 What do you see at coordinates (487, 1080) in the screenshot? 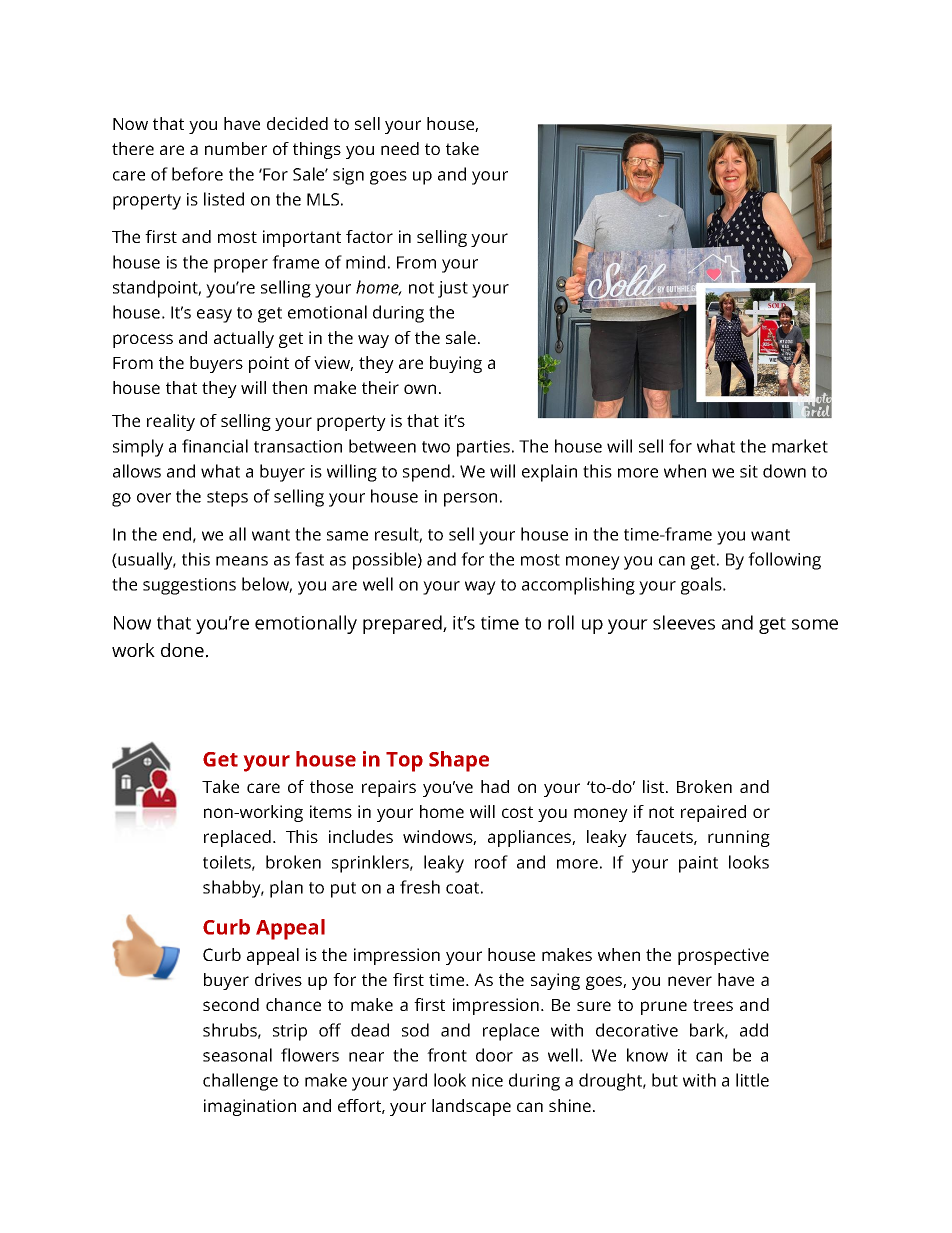
I see `nice` at bounding box center [487, 1080].
